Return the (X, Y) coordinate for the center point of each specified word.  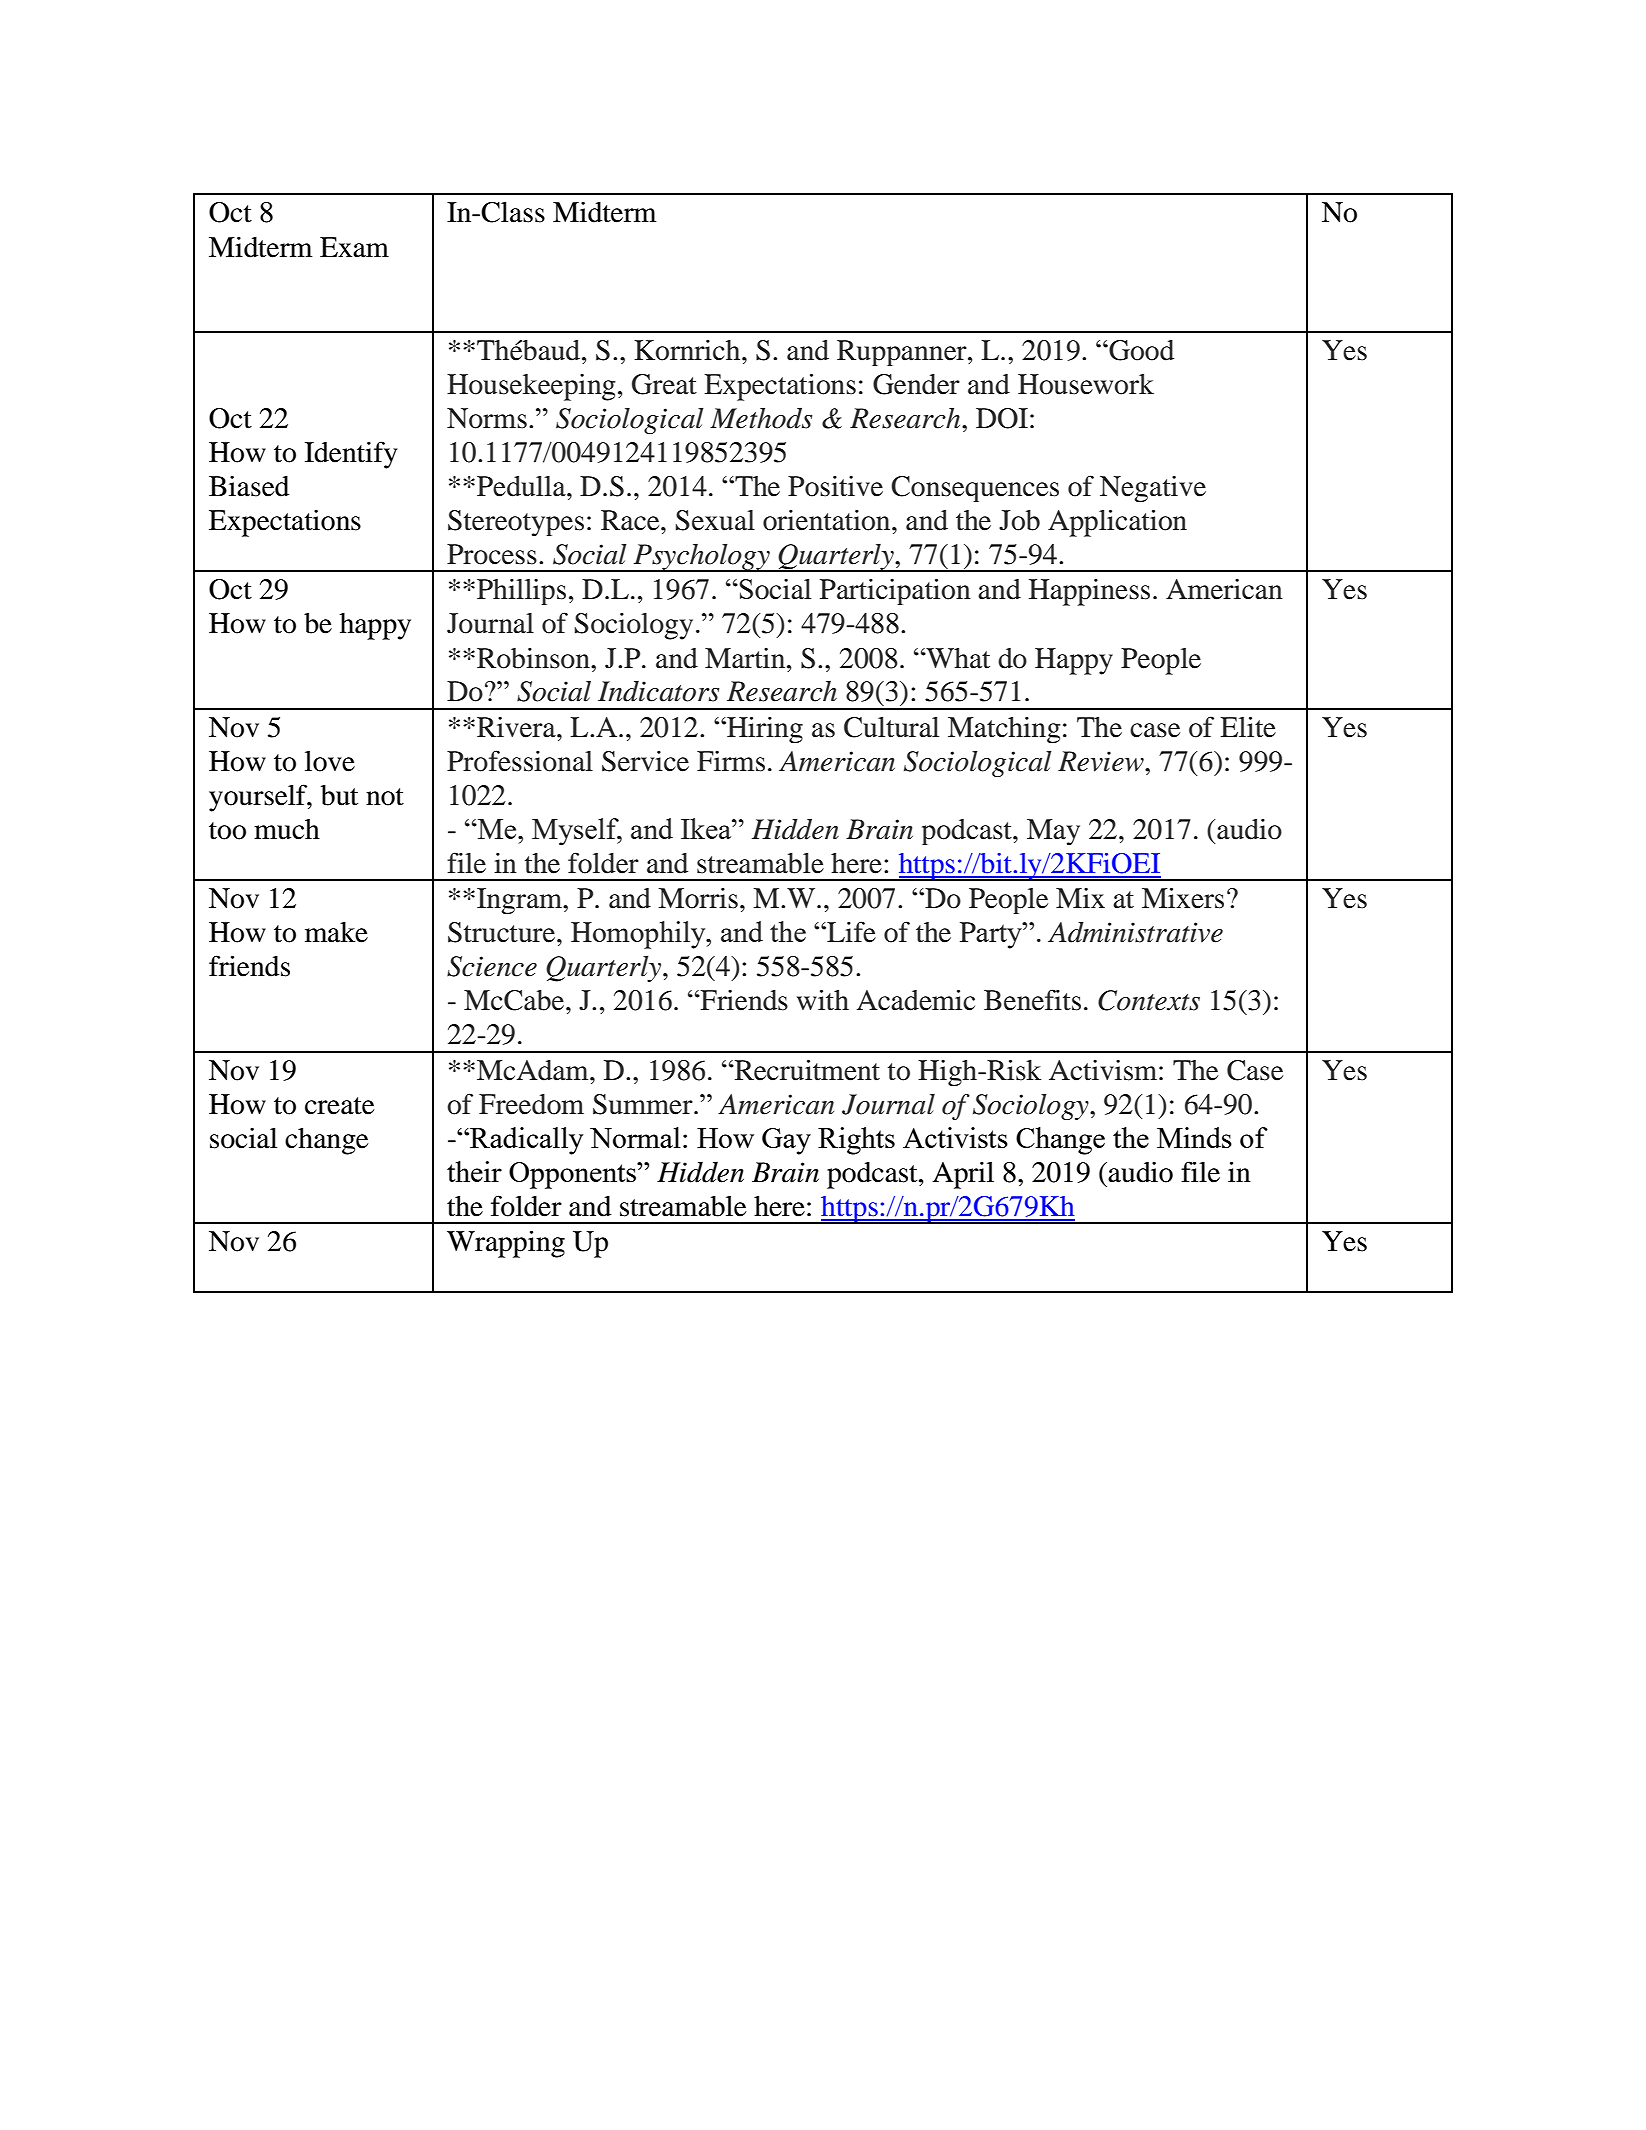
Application (1117, 523)
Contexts (1149, 1000)
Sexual (715, 520)
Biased (249, 486)
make (336, 932)
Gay (786, 1141)
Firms (731, 761)
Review (1102, 761)
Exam (354, 247)
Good (1140, 350)
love (330, 761)
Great (664, 384)
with (823, 1000)
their (474, 1171)
